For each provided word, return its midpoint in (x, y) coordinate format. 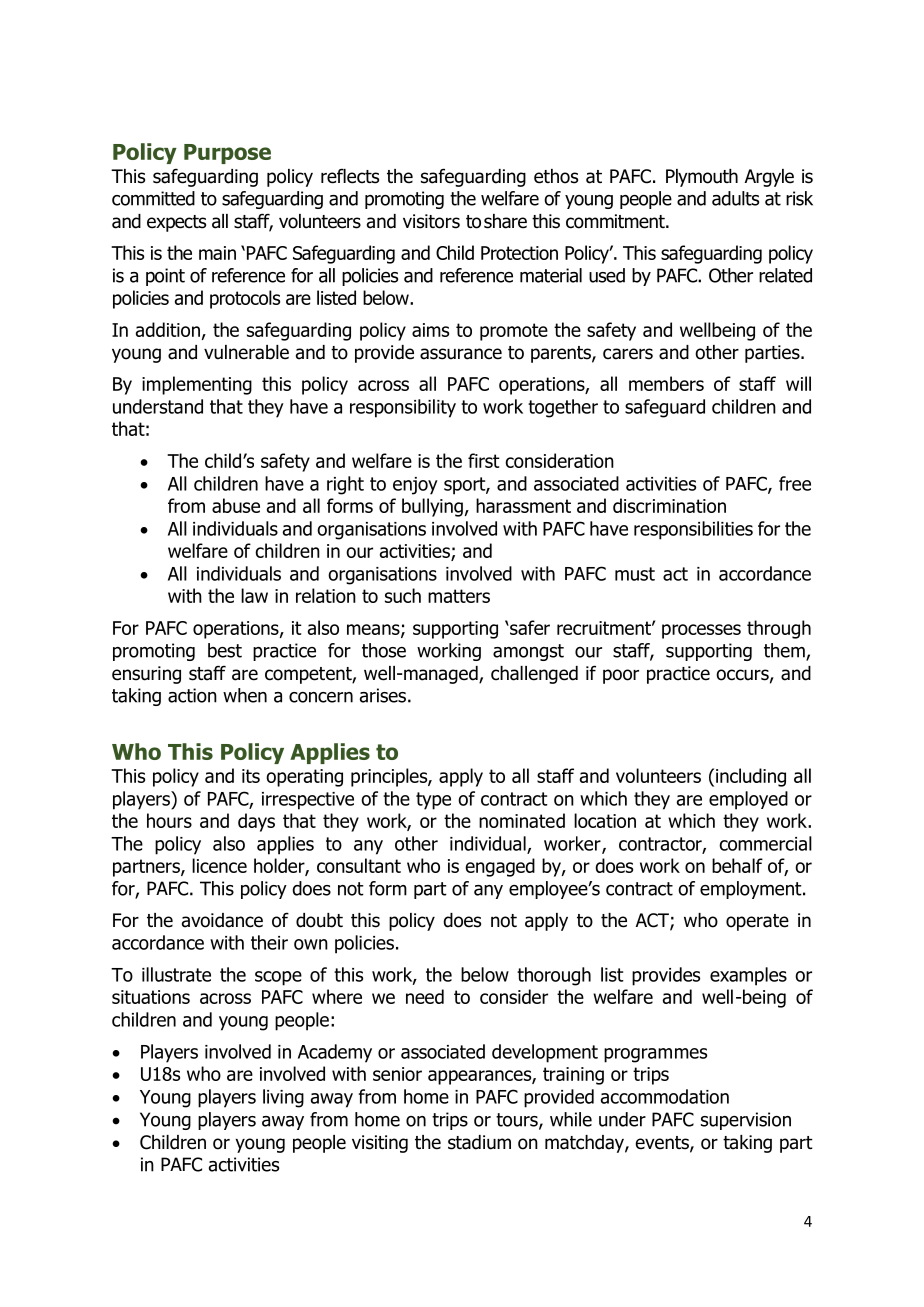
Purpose (227, 154)
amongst (528, 652)
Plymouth (702, 178)
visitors (431, 221)
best (225, 650)
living (283, 1098)
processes (701, 631)
